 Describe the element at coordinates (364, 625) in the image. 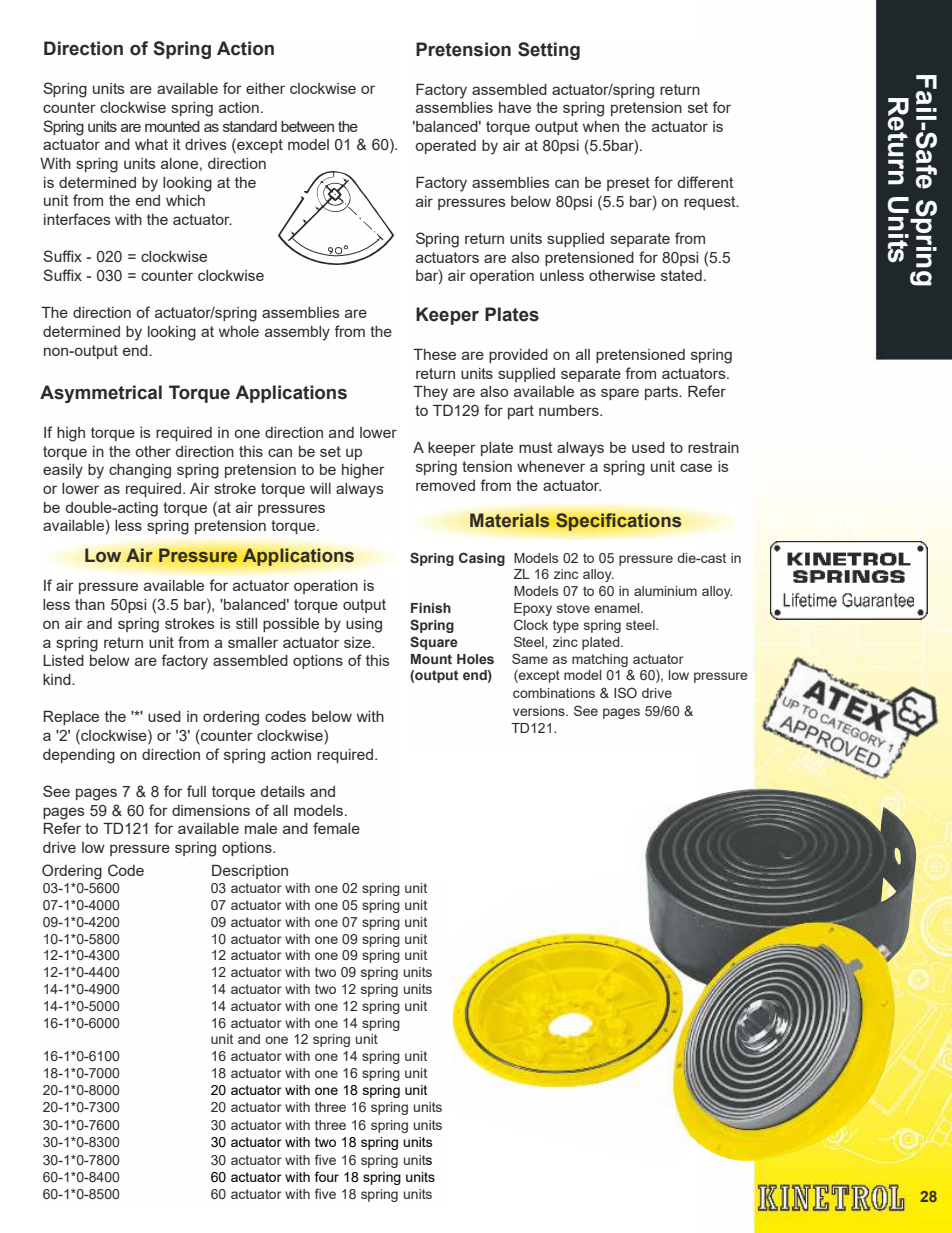

I see `using` at that location.
